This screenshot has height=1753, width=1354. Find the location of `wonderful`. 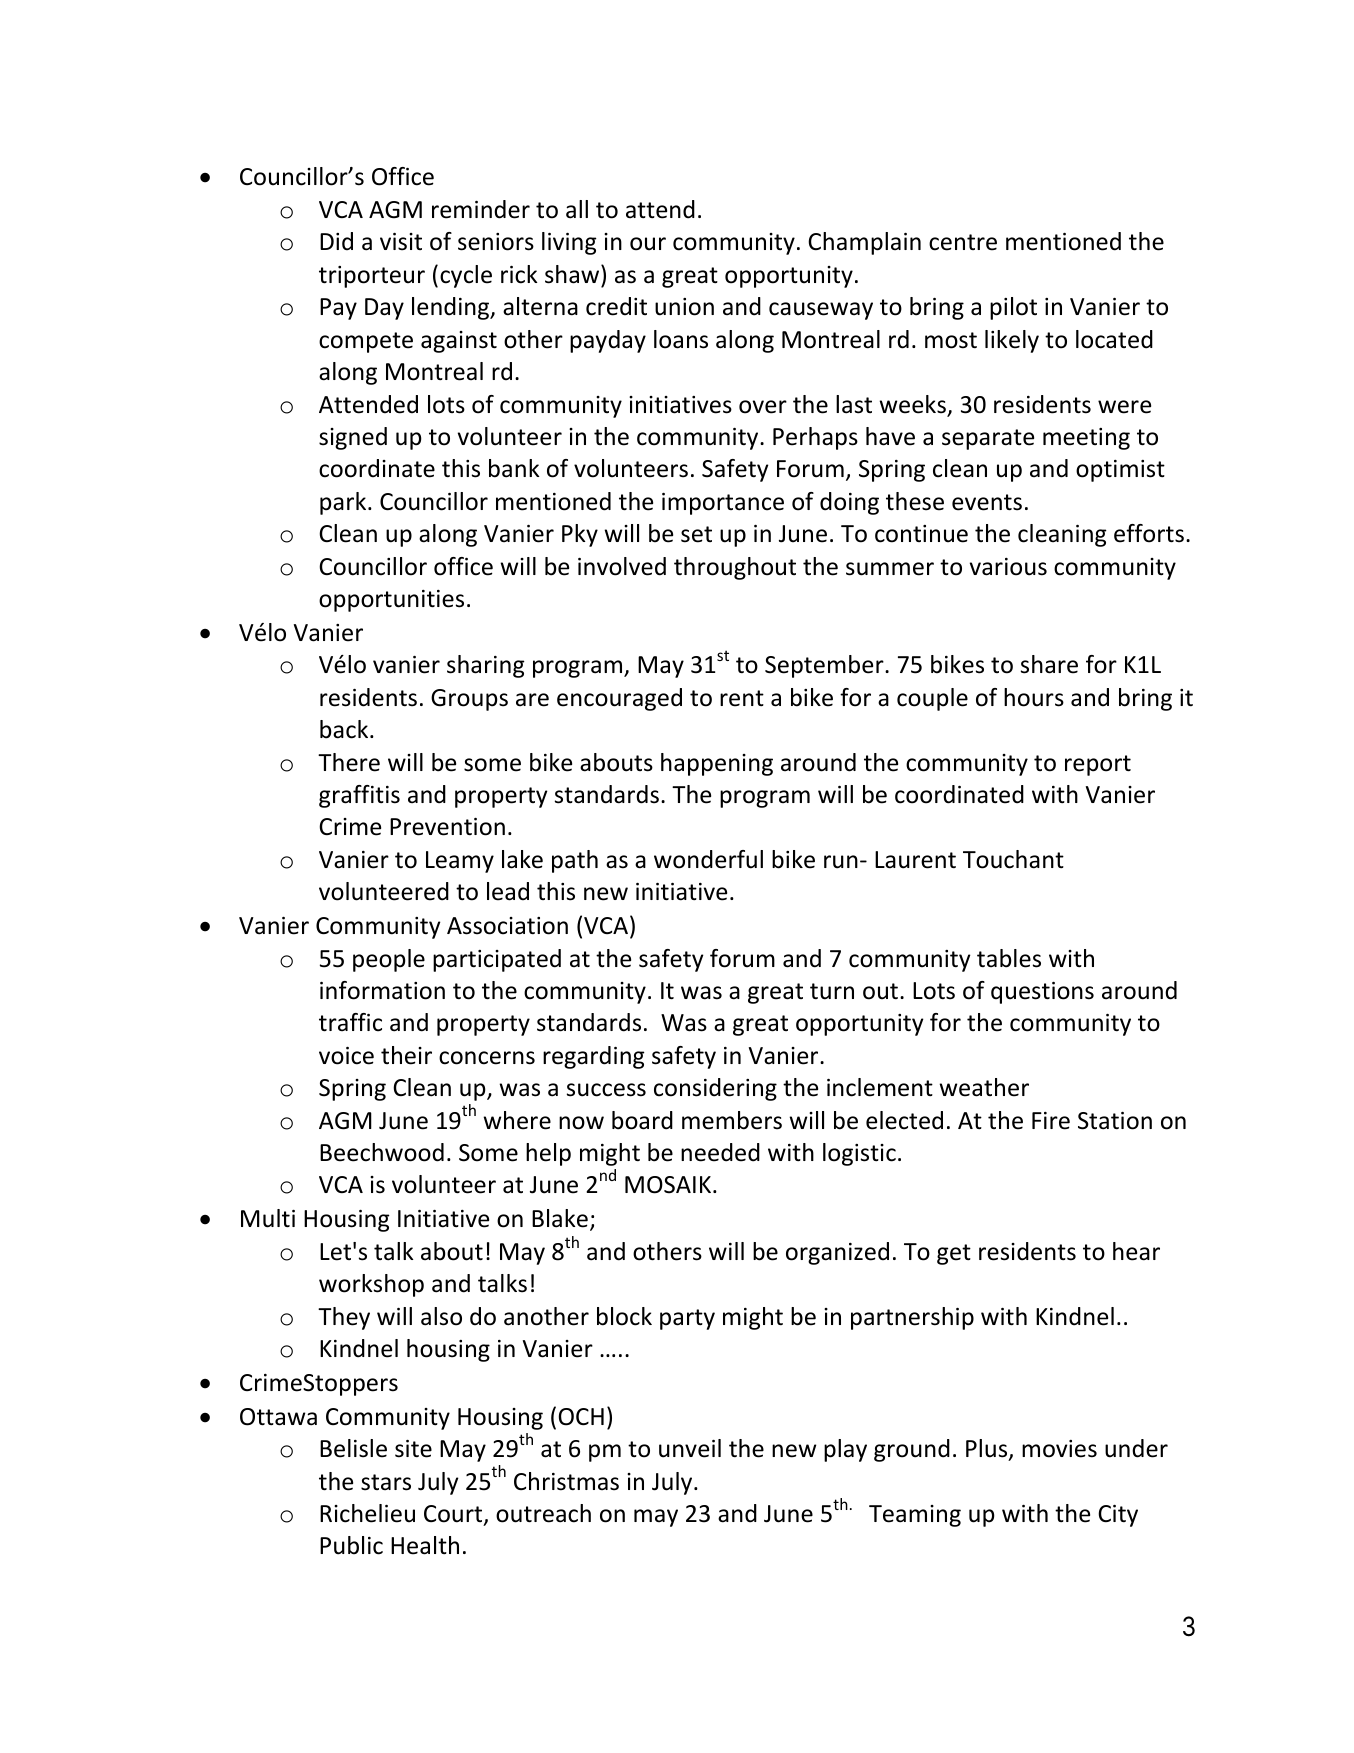

wonderful is located at coordinates (708, 859).
